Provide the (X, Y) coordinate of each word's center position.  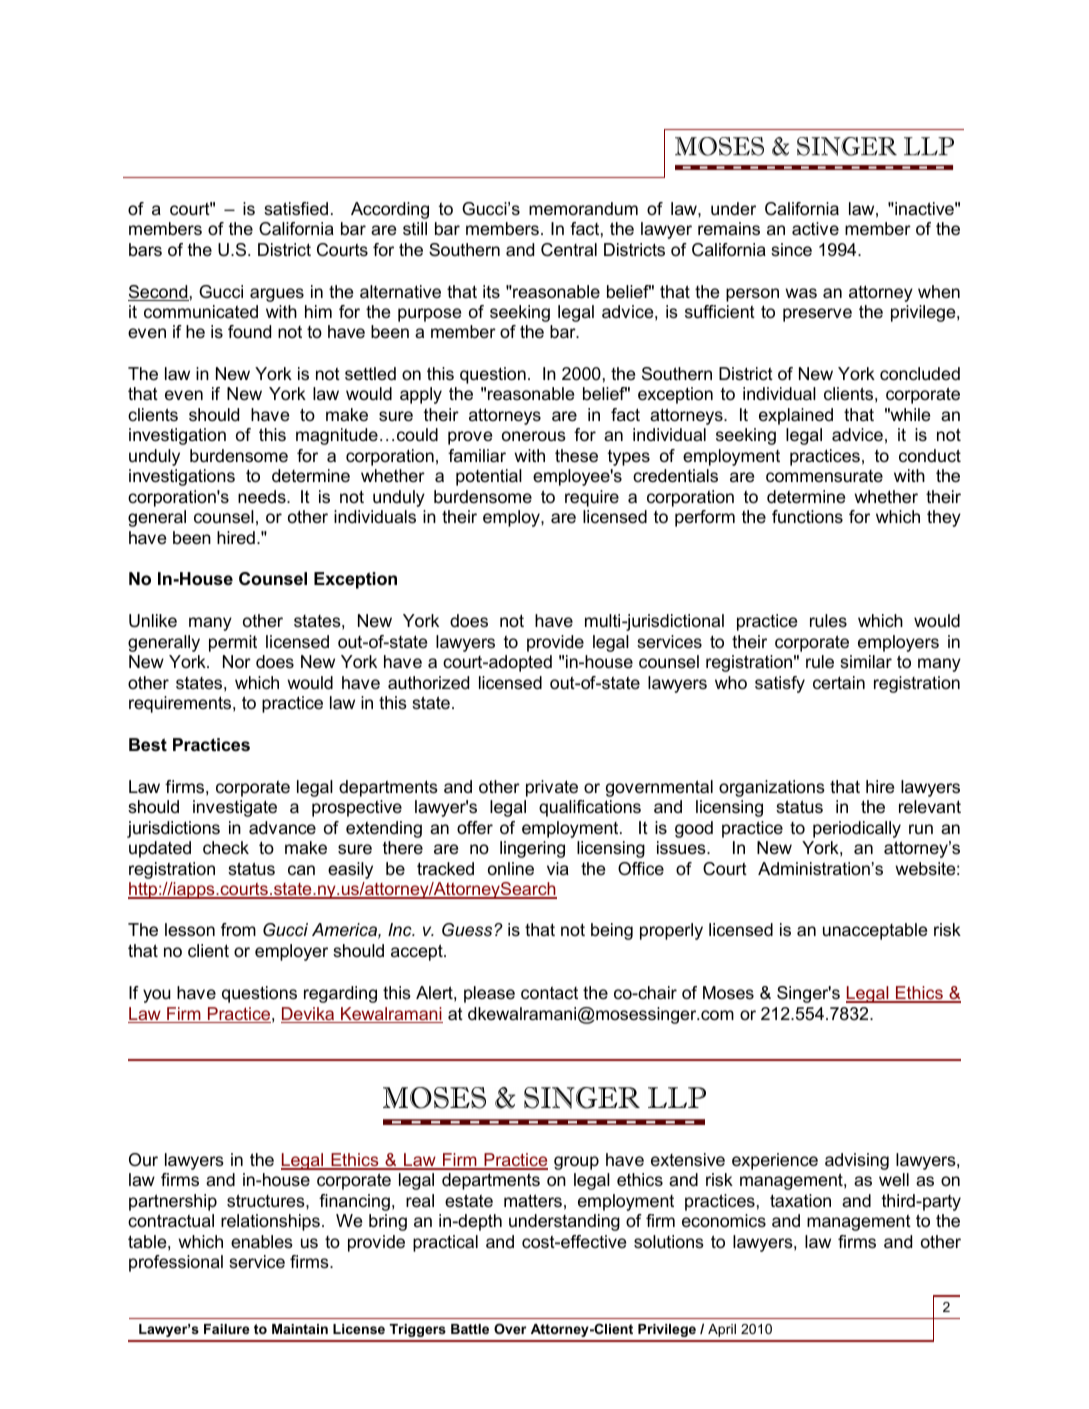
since (791, 250)
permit (233, 643)
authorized (428, 682)
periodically (857, 829)
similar (866, 662)
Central (569, 250)
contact (549, 993)
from (238, 930)
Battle (470, 1329)
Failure (227, 1329)
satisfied (296, 209)
